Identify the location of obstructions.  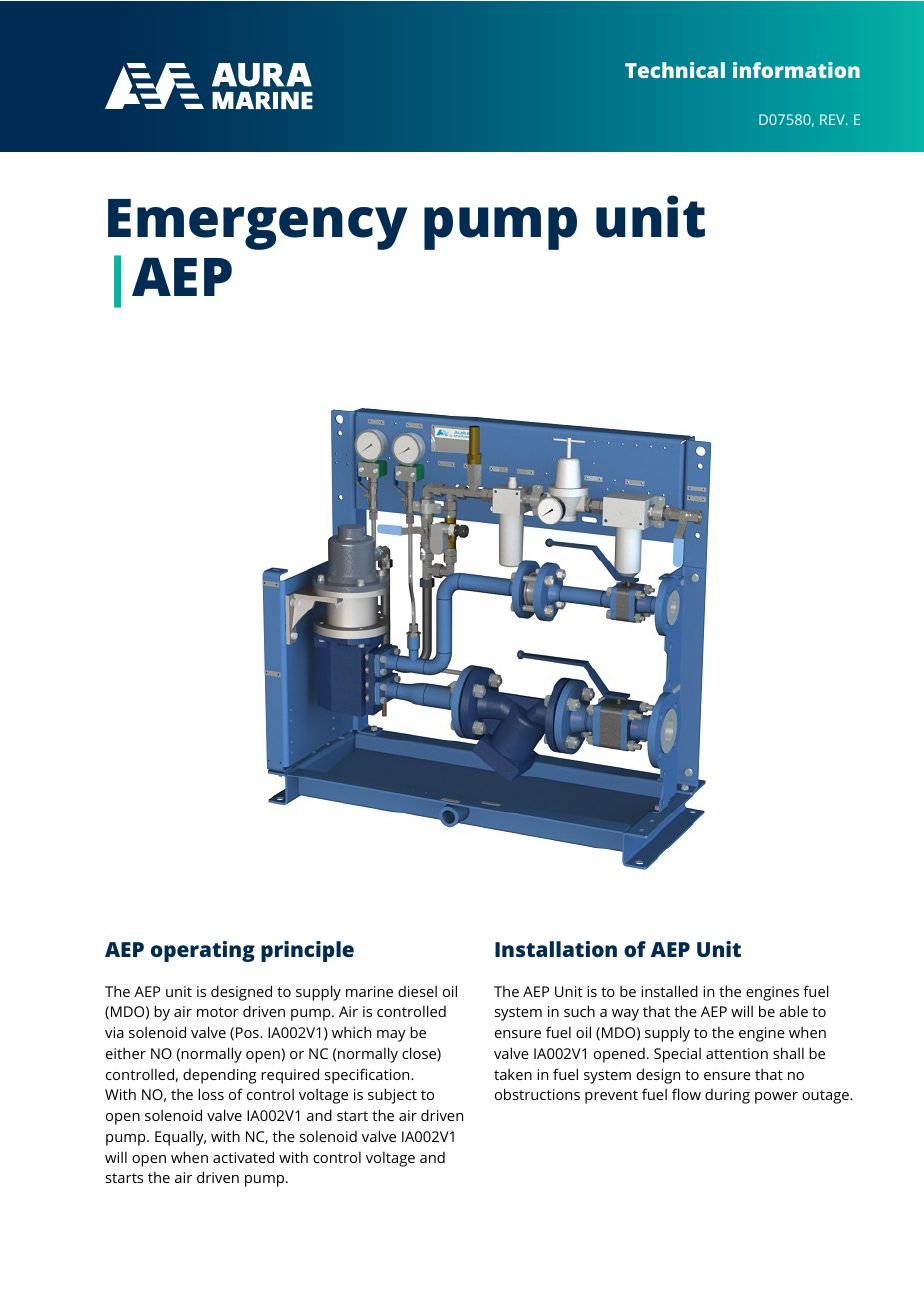
(537, 1094).
